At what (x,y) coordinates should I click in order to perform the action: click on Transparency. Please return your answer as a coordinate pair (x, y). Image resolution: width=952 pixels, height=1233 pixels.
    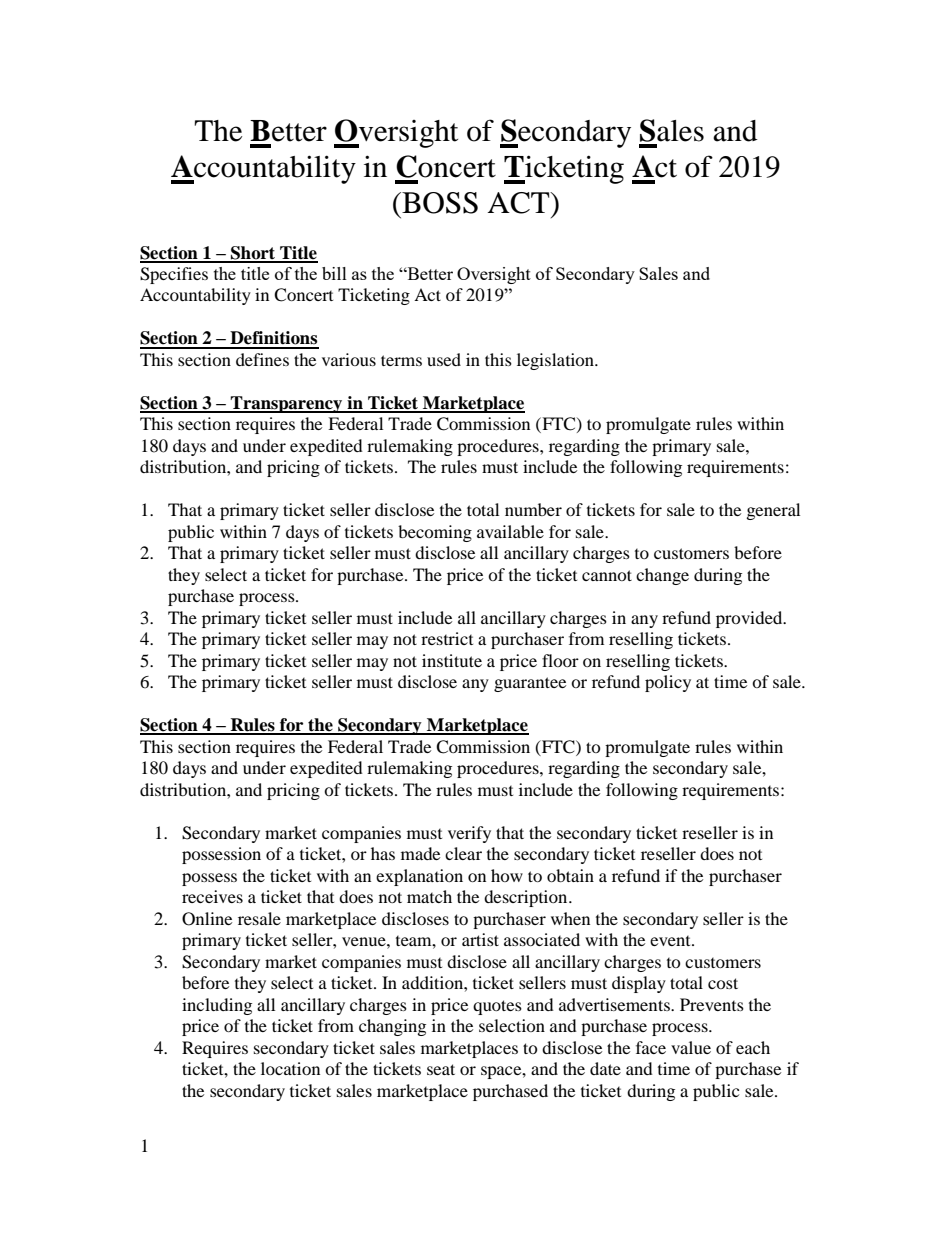
    Looking at the image, I should click on (287, 404).
